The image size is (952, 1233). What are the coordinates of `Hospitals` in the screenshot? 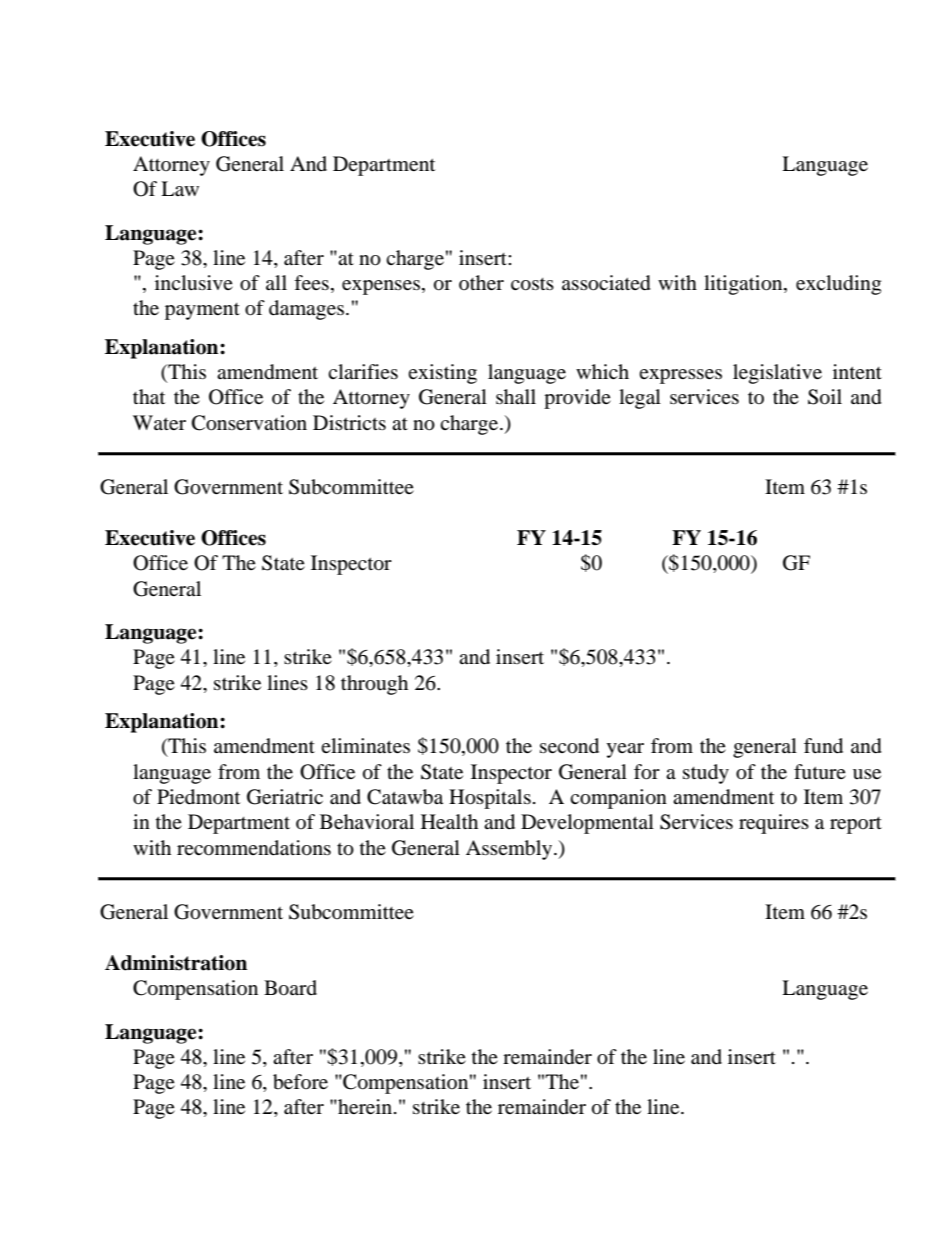 It's located at (490, 799).
